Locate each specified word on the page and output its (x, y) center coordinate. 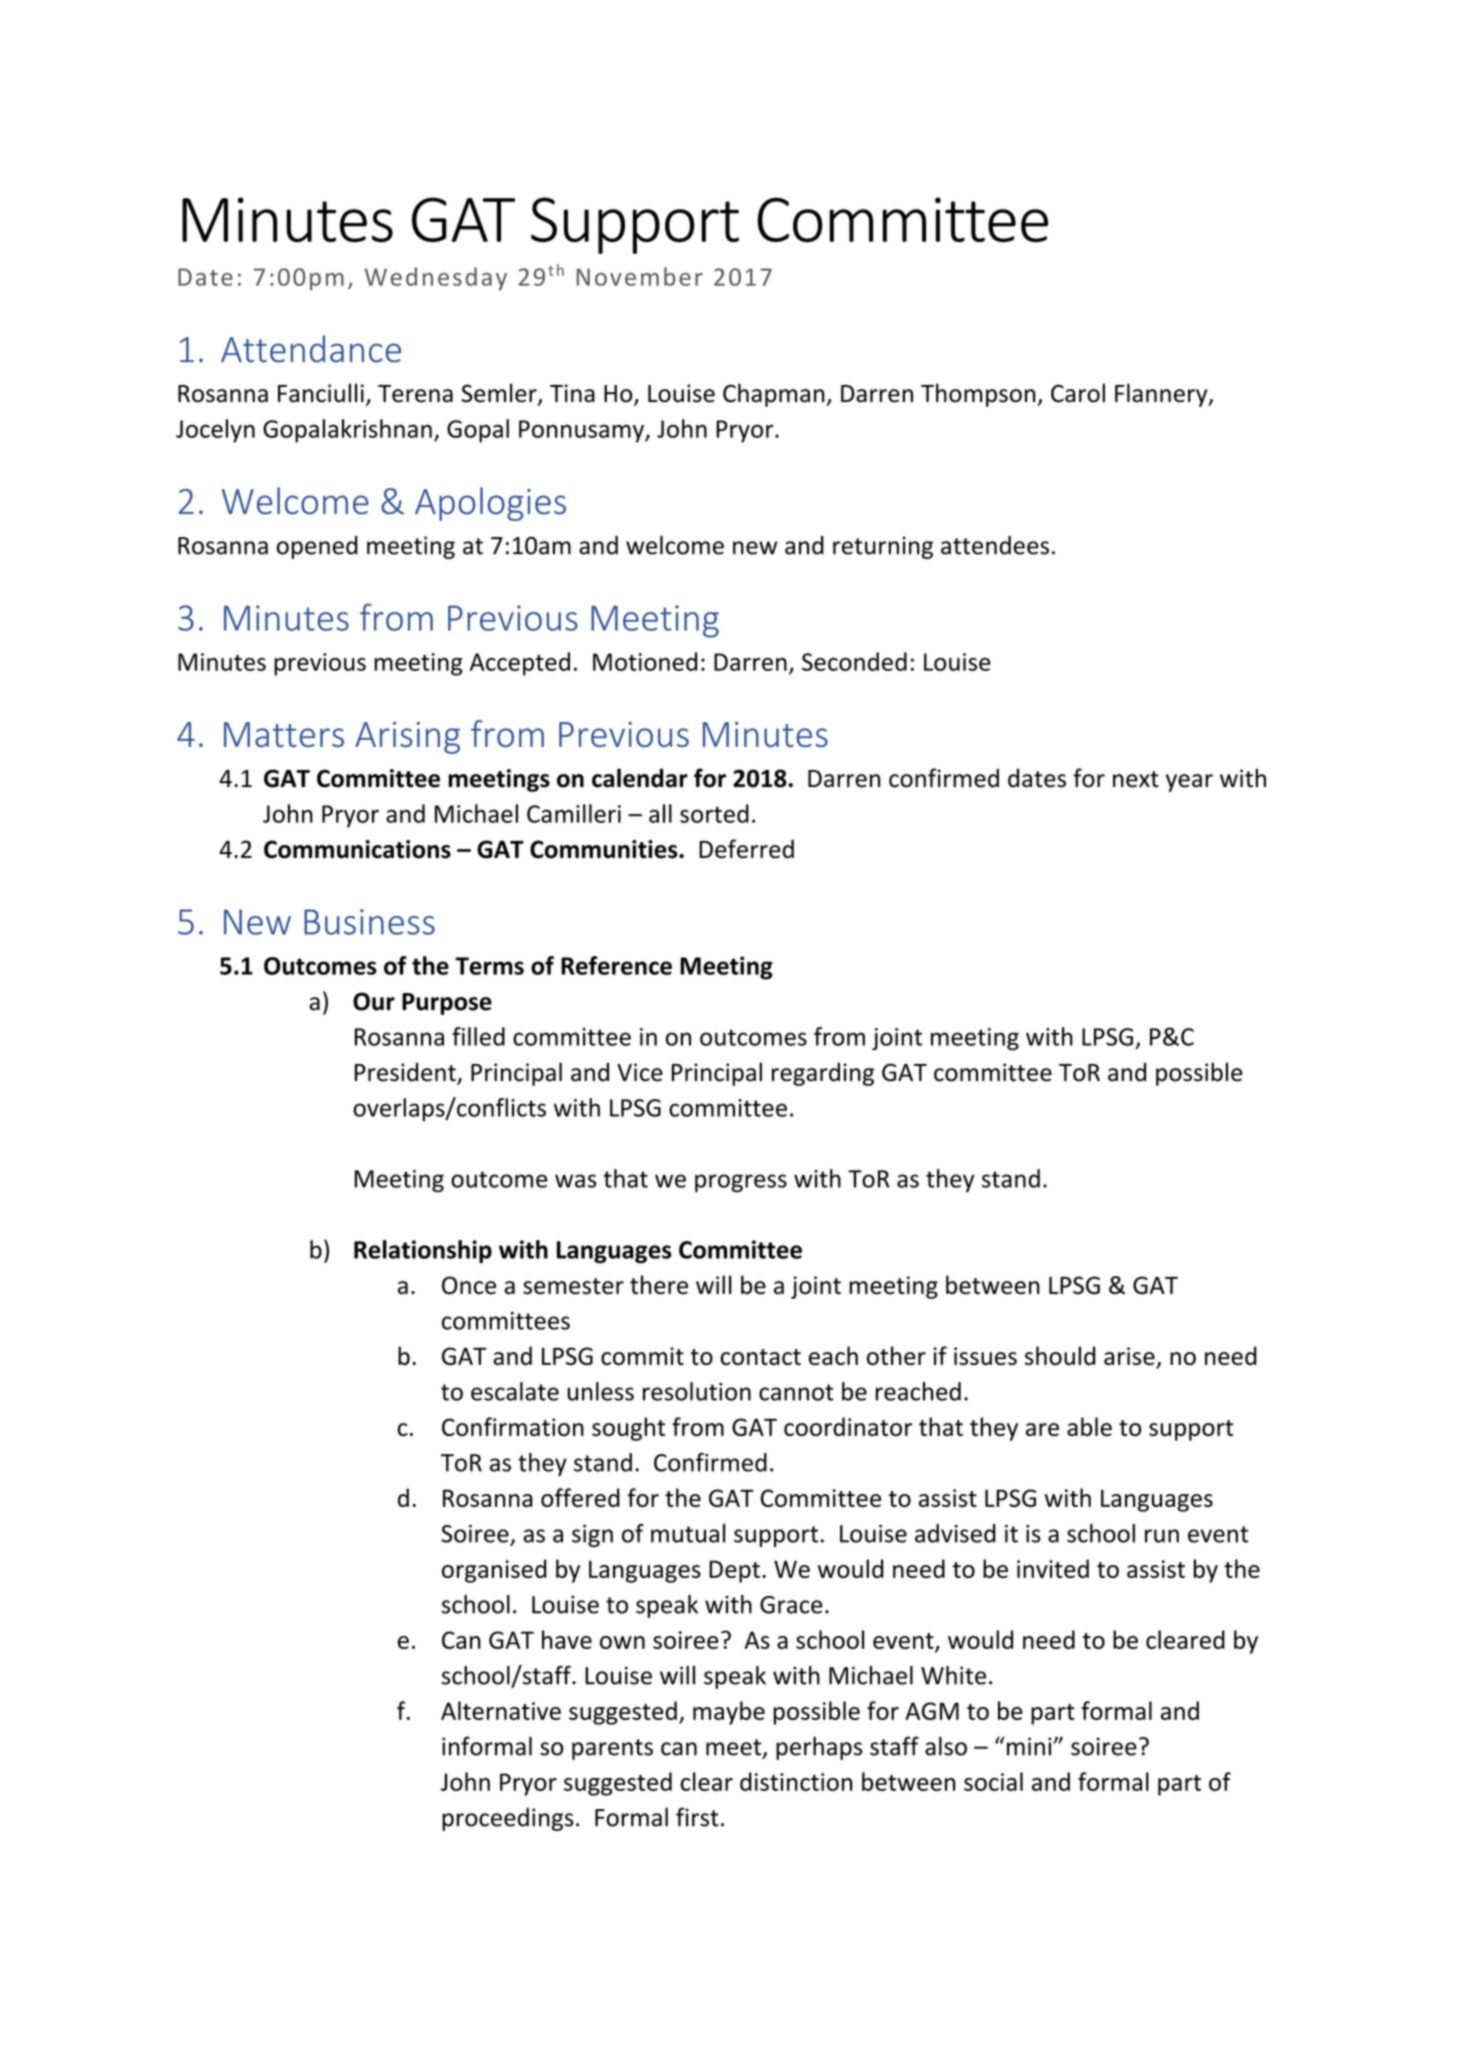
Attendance (311, 349)
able (1089, 1426)
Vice (640, 1072)
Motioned (645, 661)
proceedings (508, 1819)
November (640, 276)
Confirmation (513, 1426)
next (1136, 779)
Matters (284, 734)
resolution (697, 1391)
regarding (823, 1074)
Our (374, 1001)
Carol (1078, 393)
